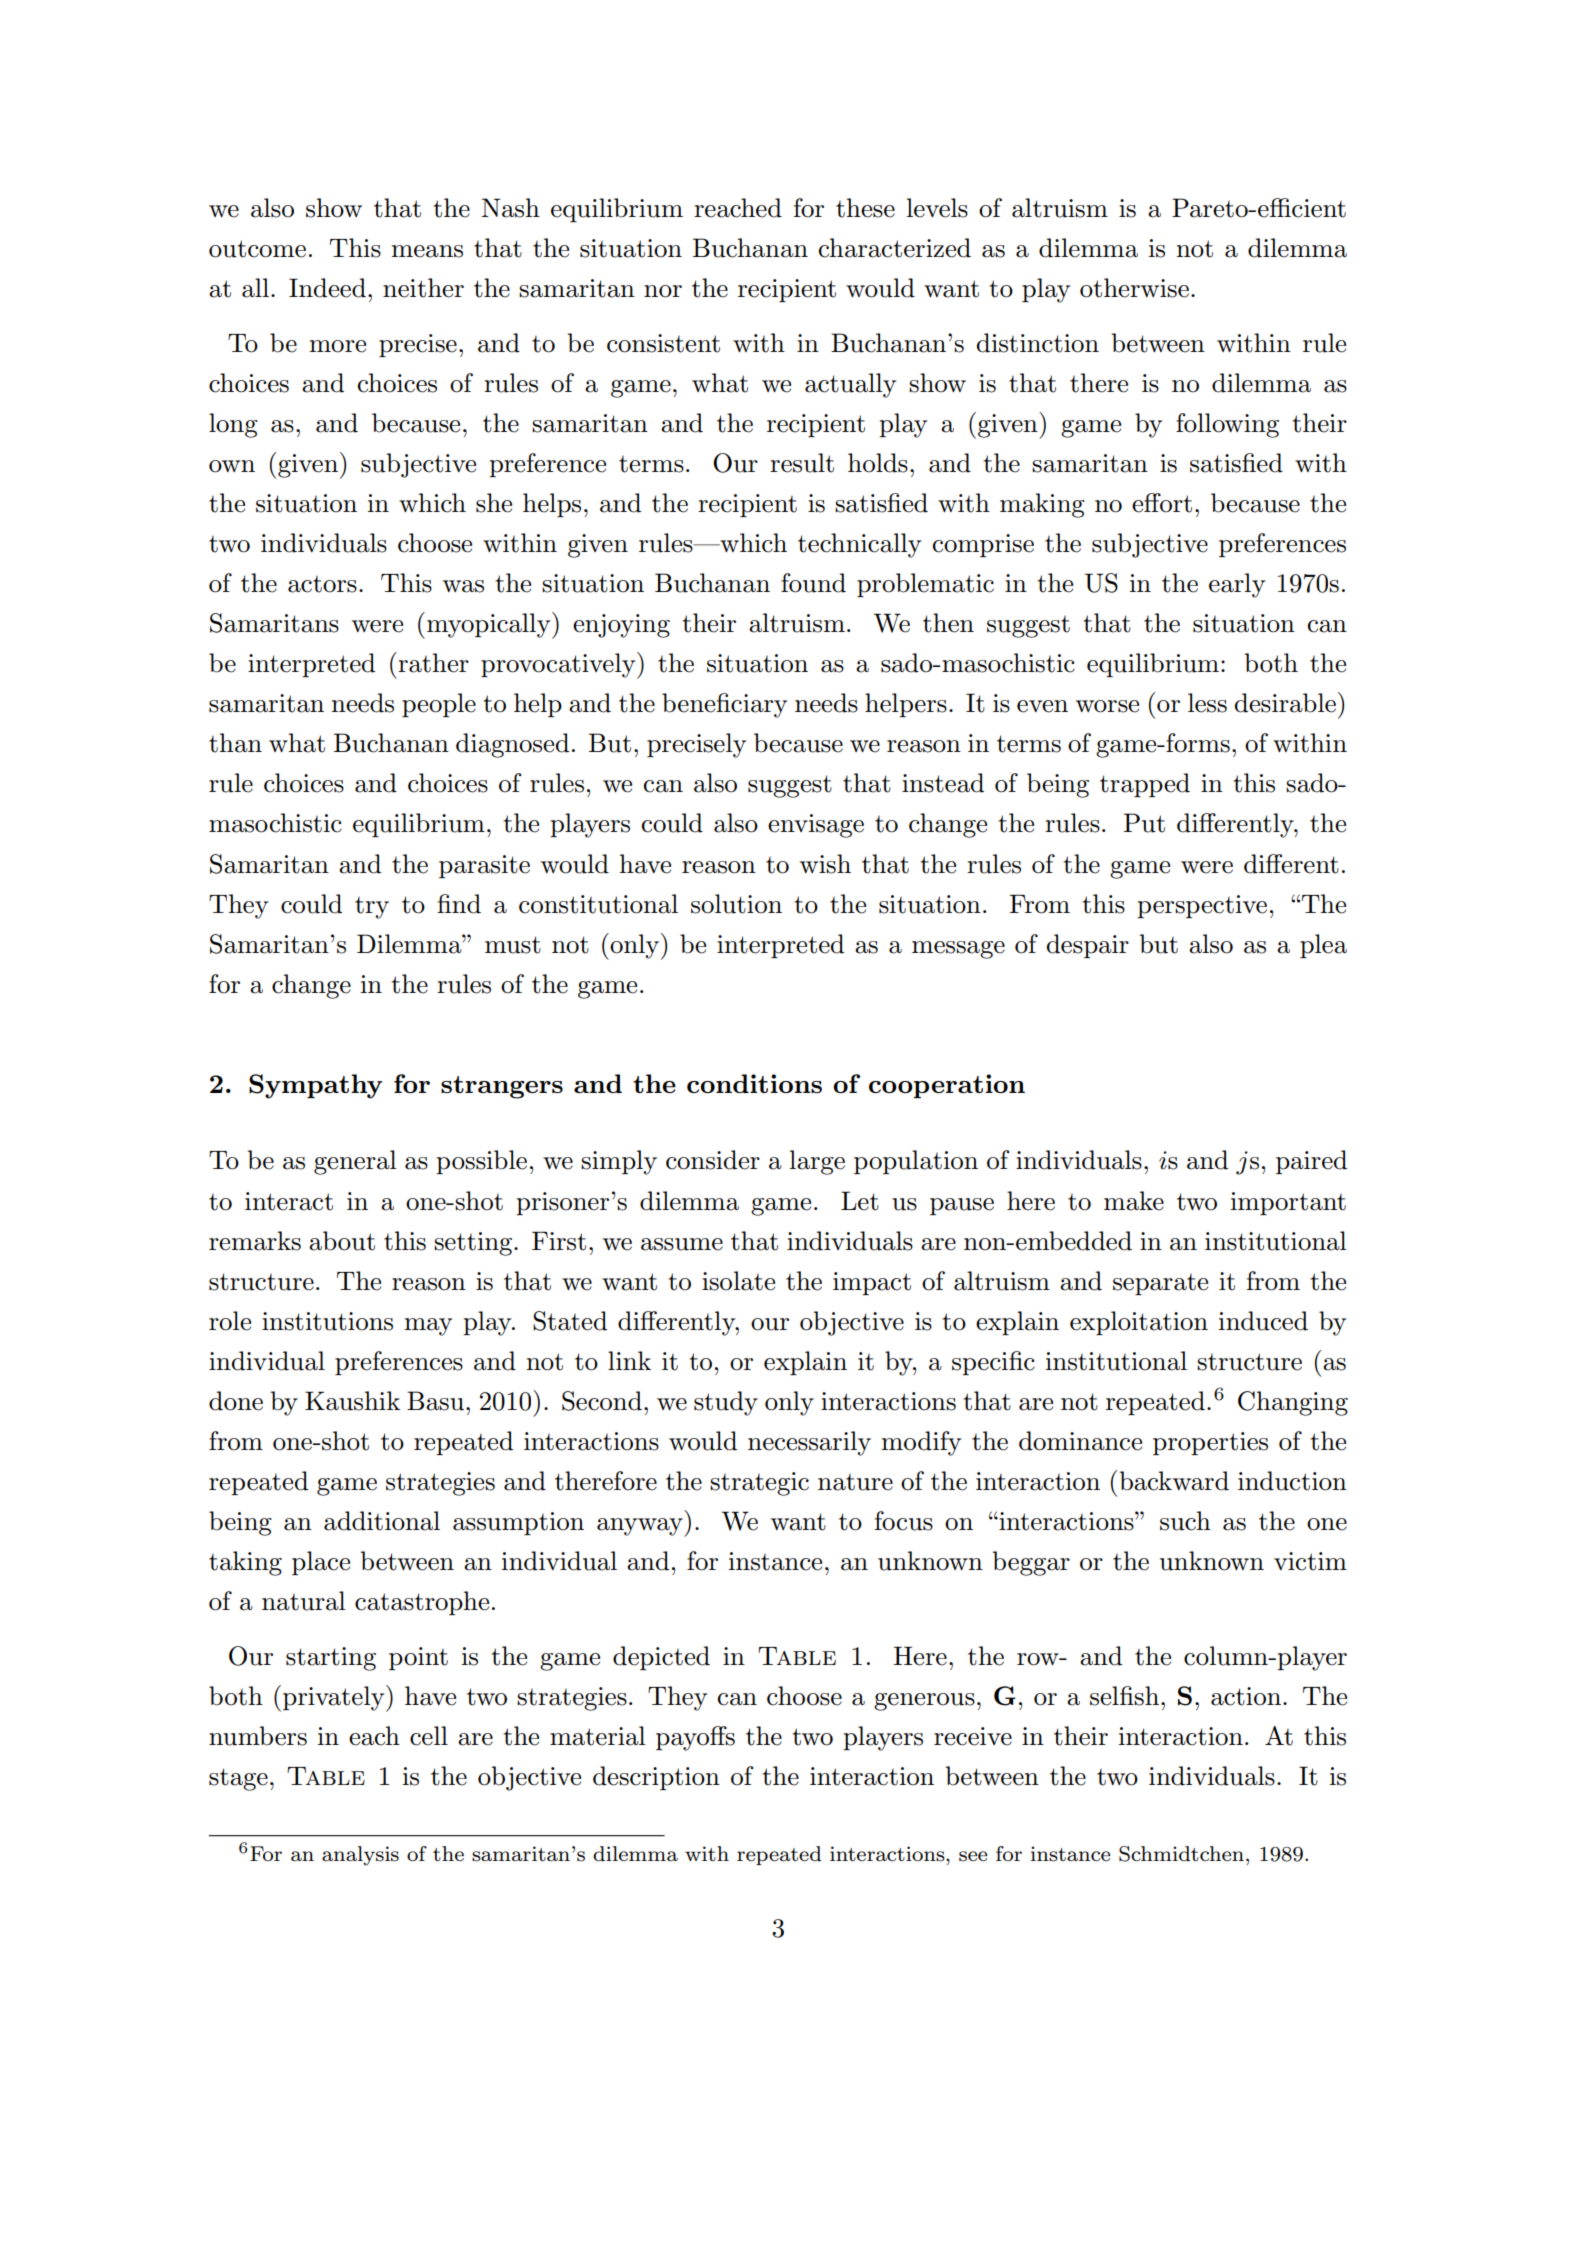  What do you see at coordinates (1134, 288) in the screenshot?
I see `otherwise` at bounding box center [1134, 288].
